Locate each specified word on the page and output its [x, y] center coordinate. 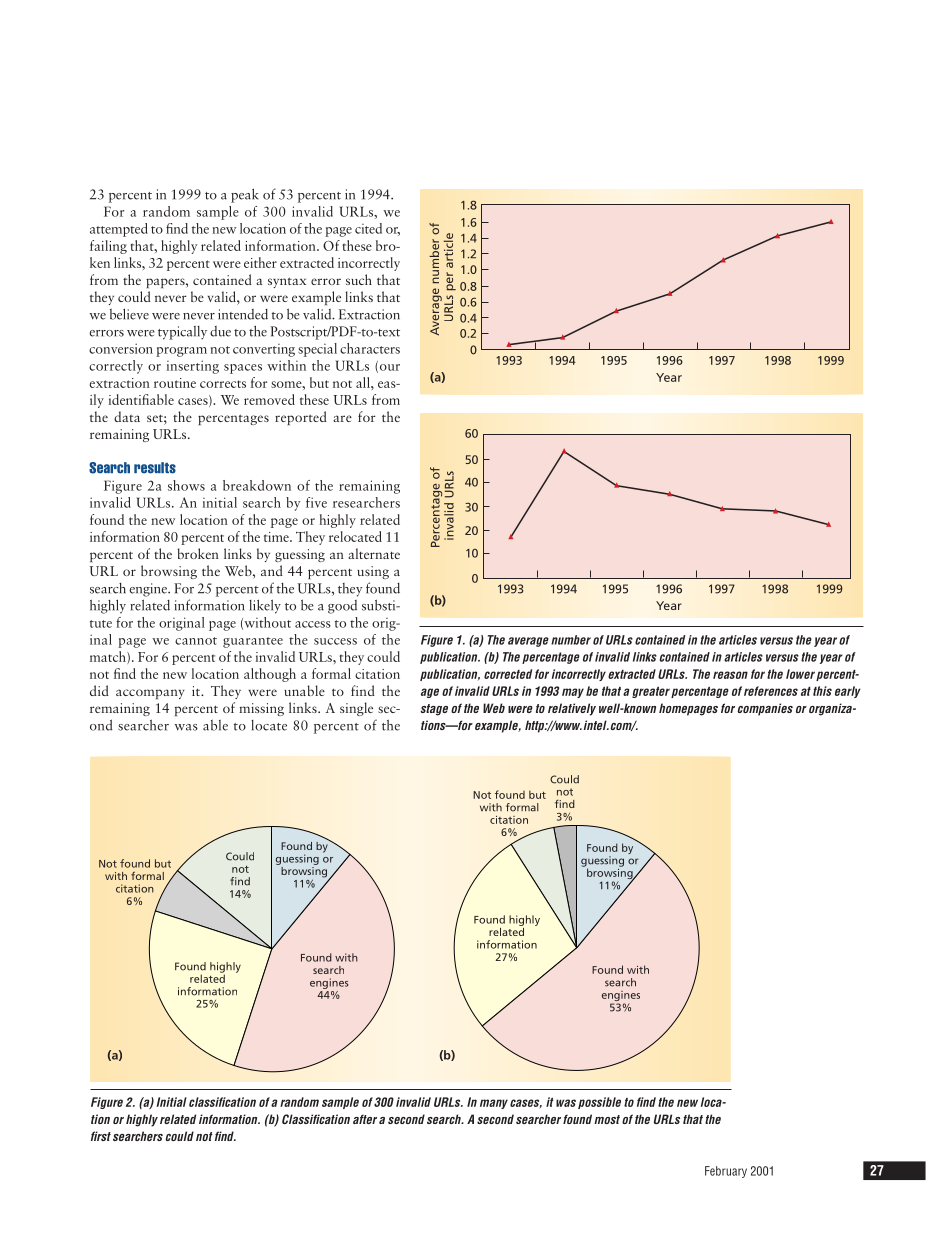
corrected [508, 674]
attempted [119, 230]
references [771, 691]
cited [368, 228]
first [101, 1136]
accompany [150, 694]
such [359, 279]
